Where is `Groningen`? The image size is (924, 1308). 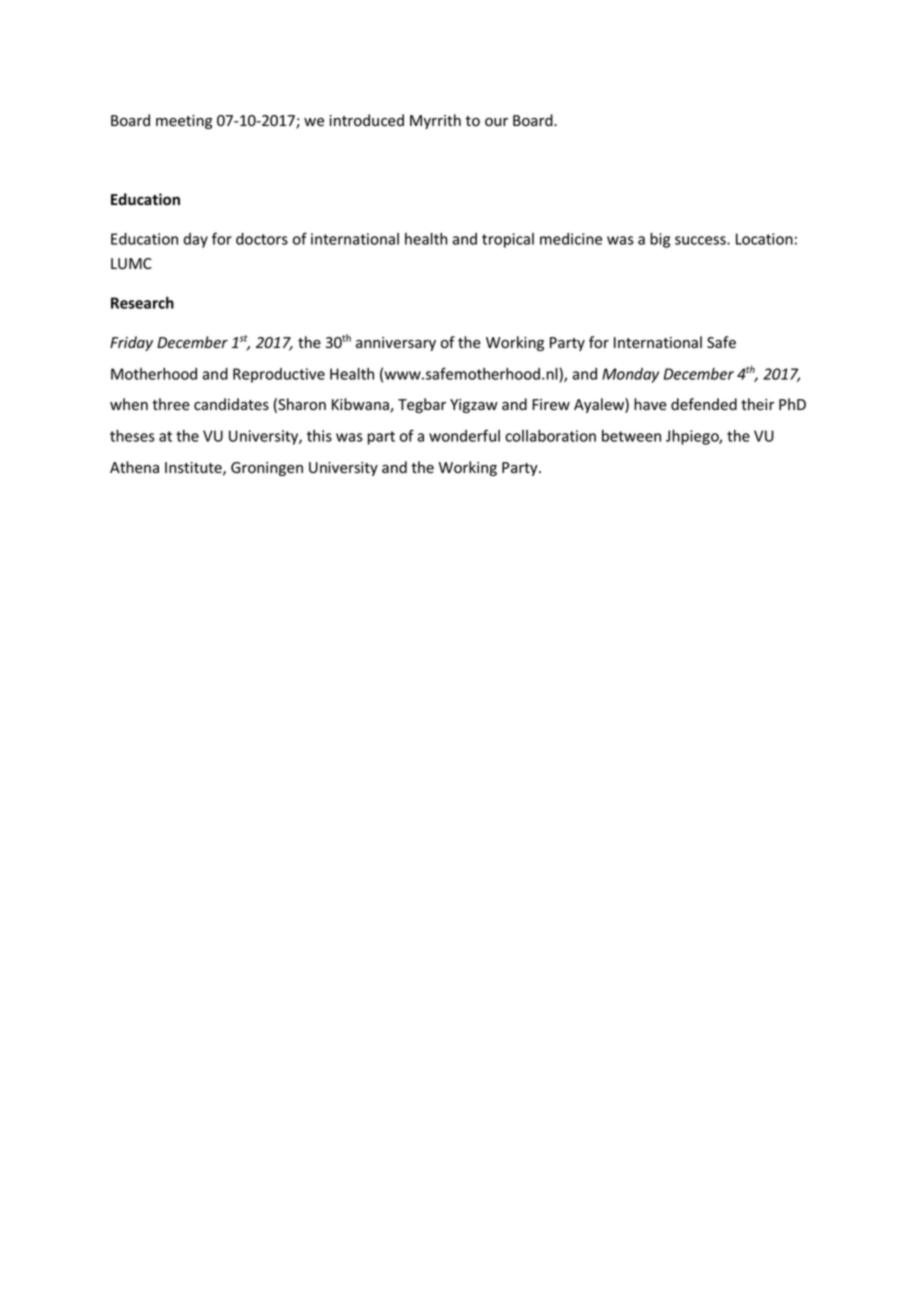 Groningen is located at coordinates (267, 469).
